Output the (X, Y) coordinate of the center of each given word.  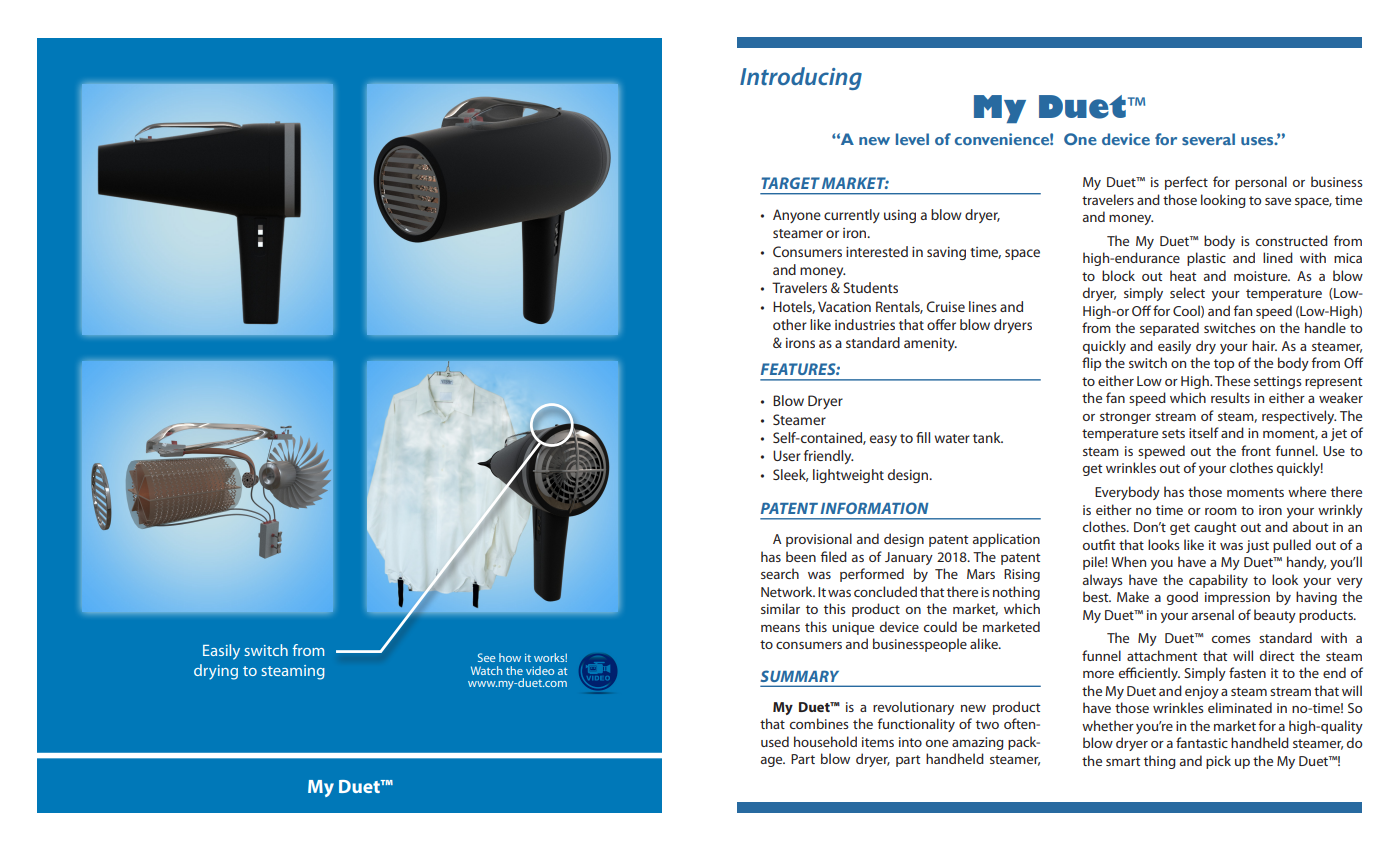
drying (216, 672)
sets (1173, 433)
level (912, 139)
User (787, 455)
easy (883, 440)
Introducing (801, 78)
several (1208, 139)
